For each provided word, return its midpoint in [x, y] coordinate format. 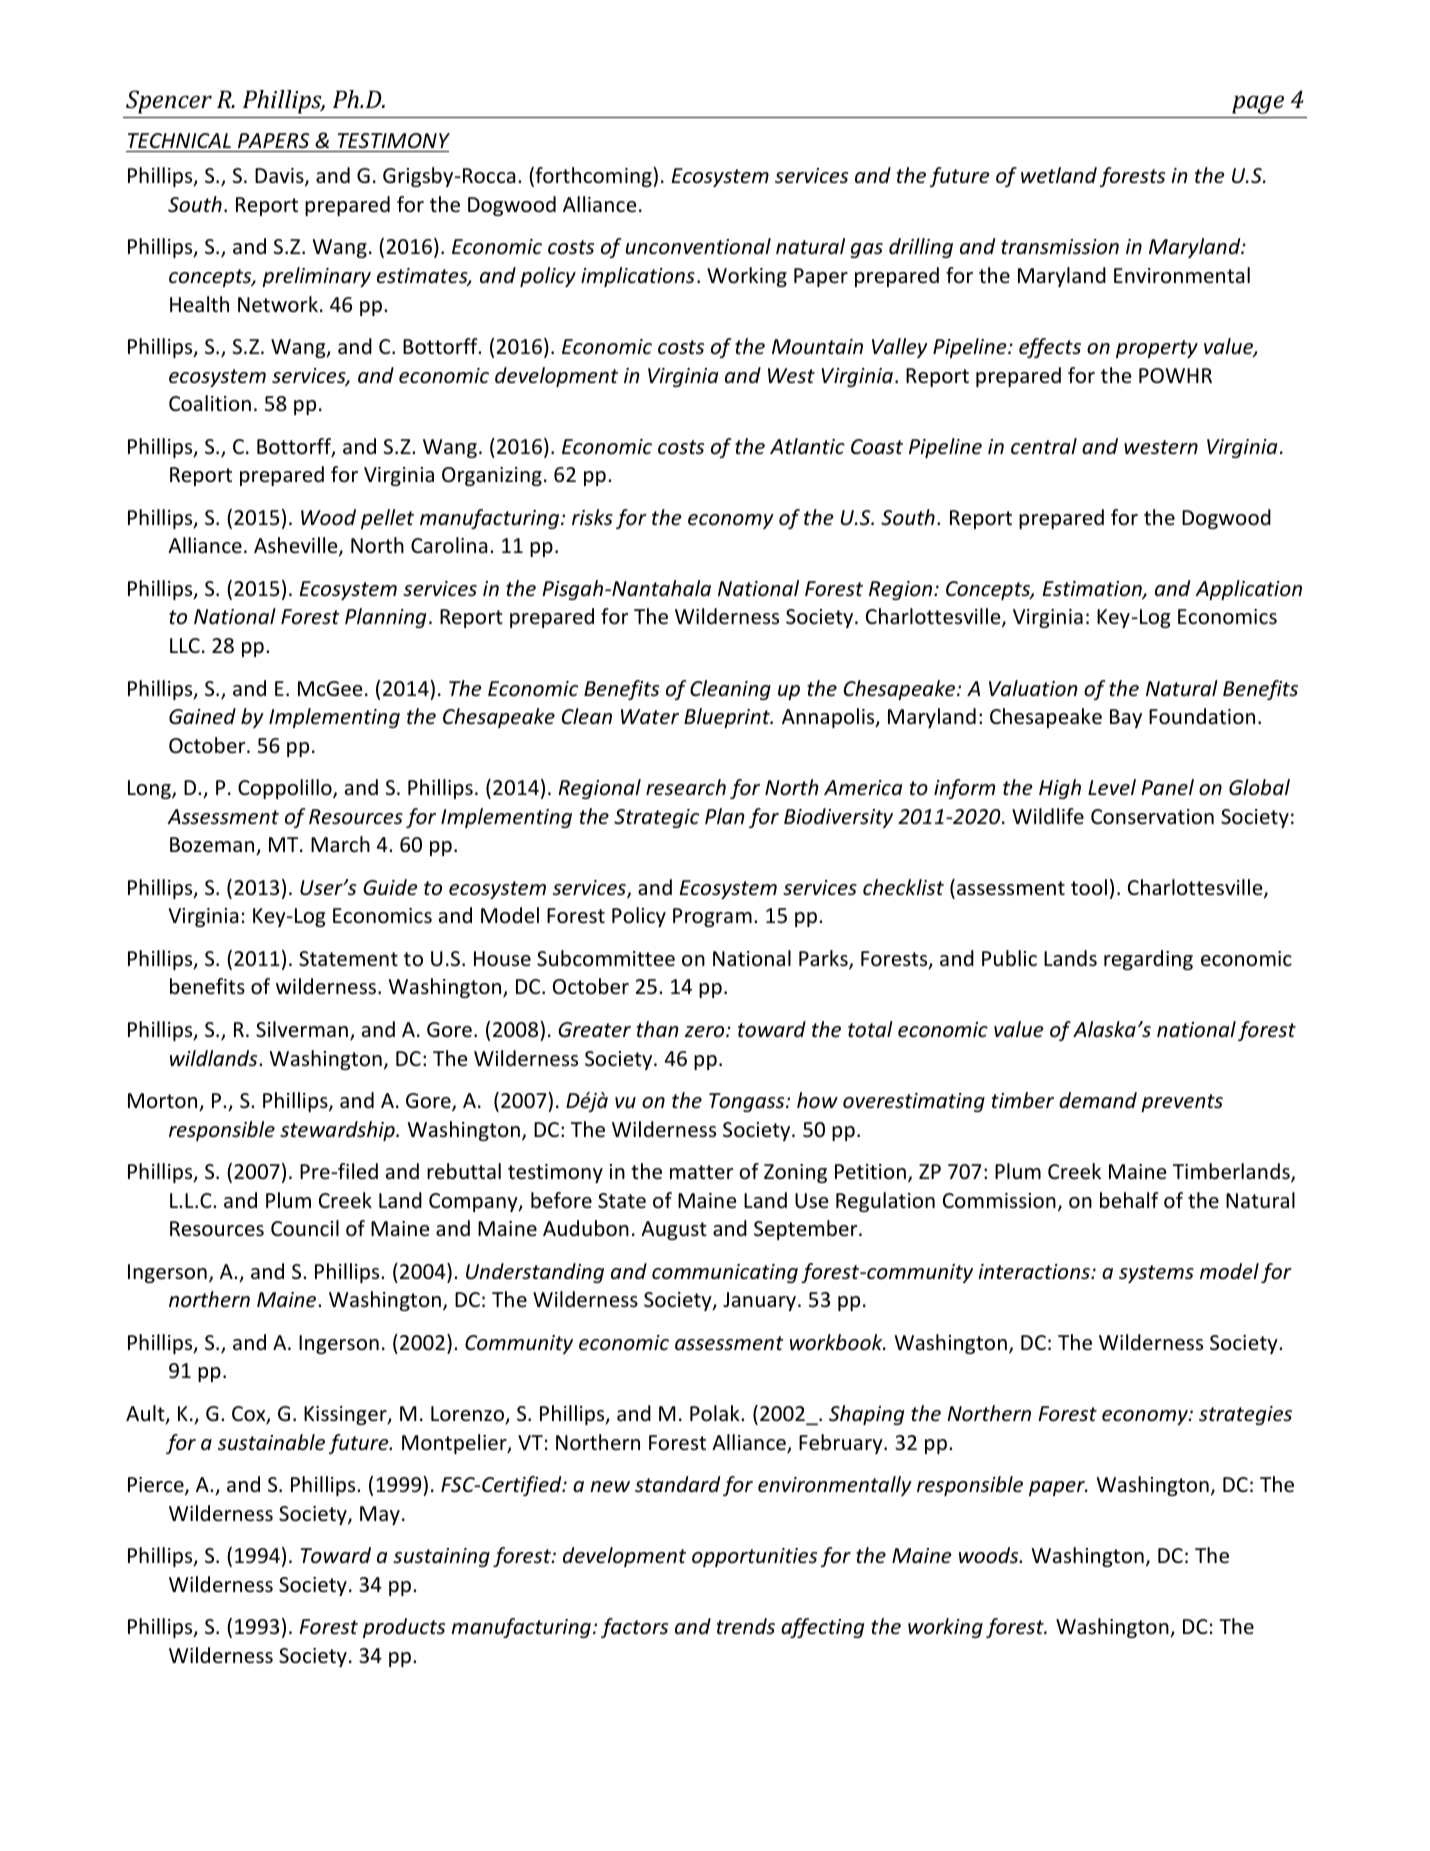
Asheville [297, 547]
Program [712, 917]
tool [1089, 887]
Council [305, 1228]
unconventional [698, 246]
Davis [280, 177]
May [380, 1515]
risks [592, 517]
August [674, 1230]
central [1044, 446]
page [1258, 104]
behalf [1129, 1200]
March [340, 844]
